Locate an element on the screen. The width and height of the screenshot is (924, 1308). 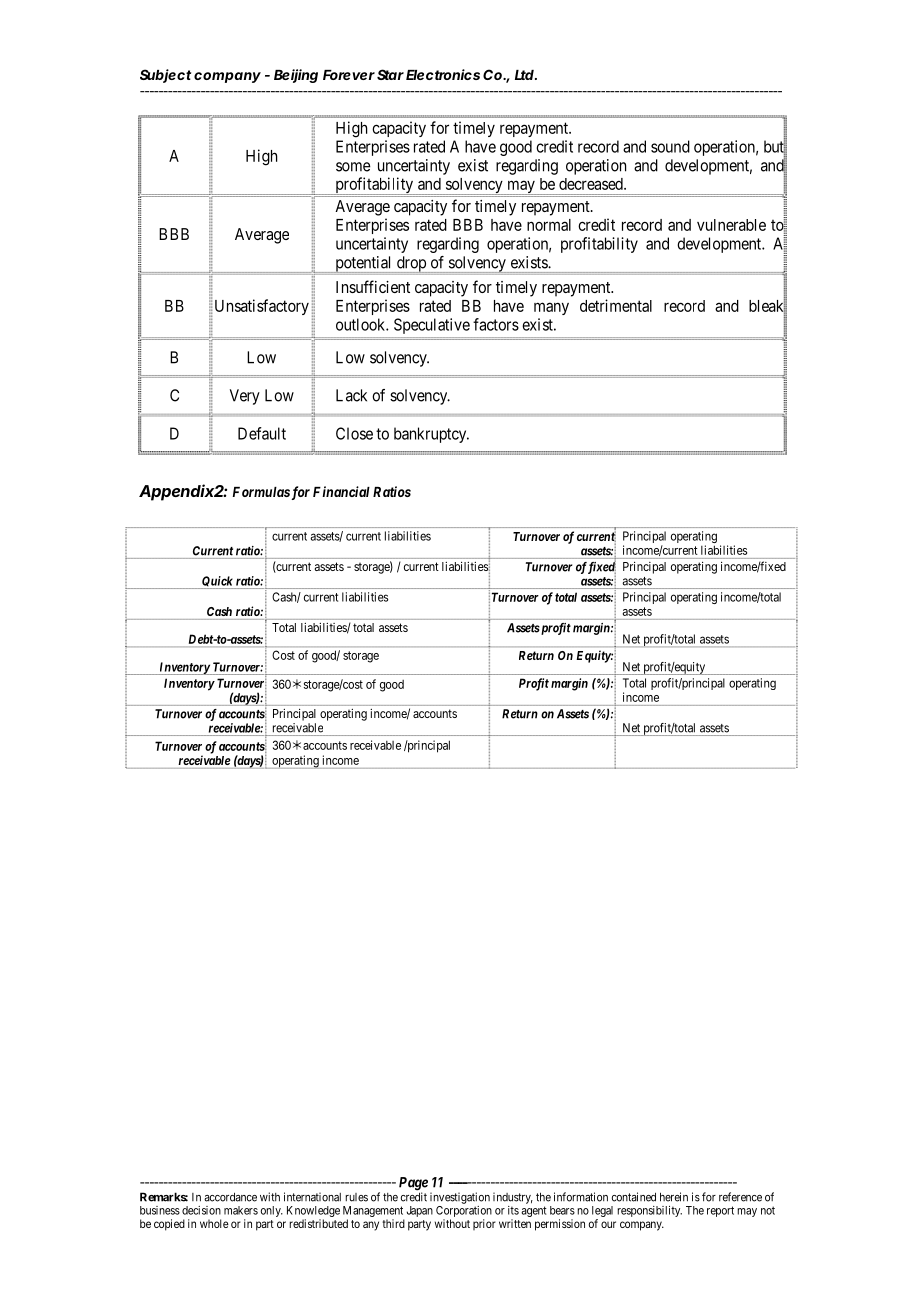
detrimental is located at coordinates (616, 305).
